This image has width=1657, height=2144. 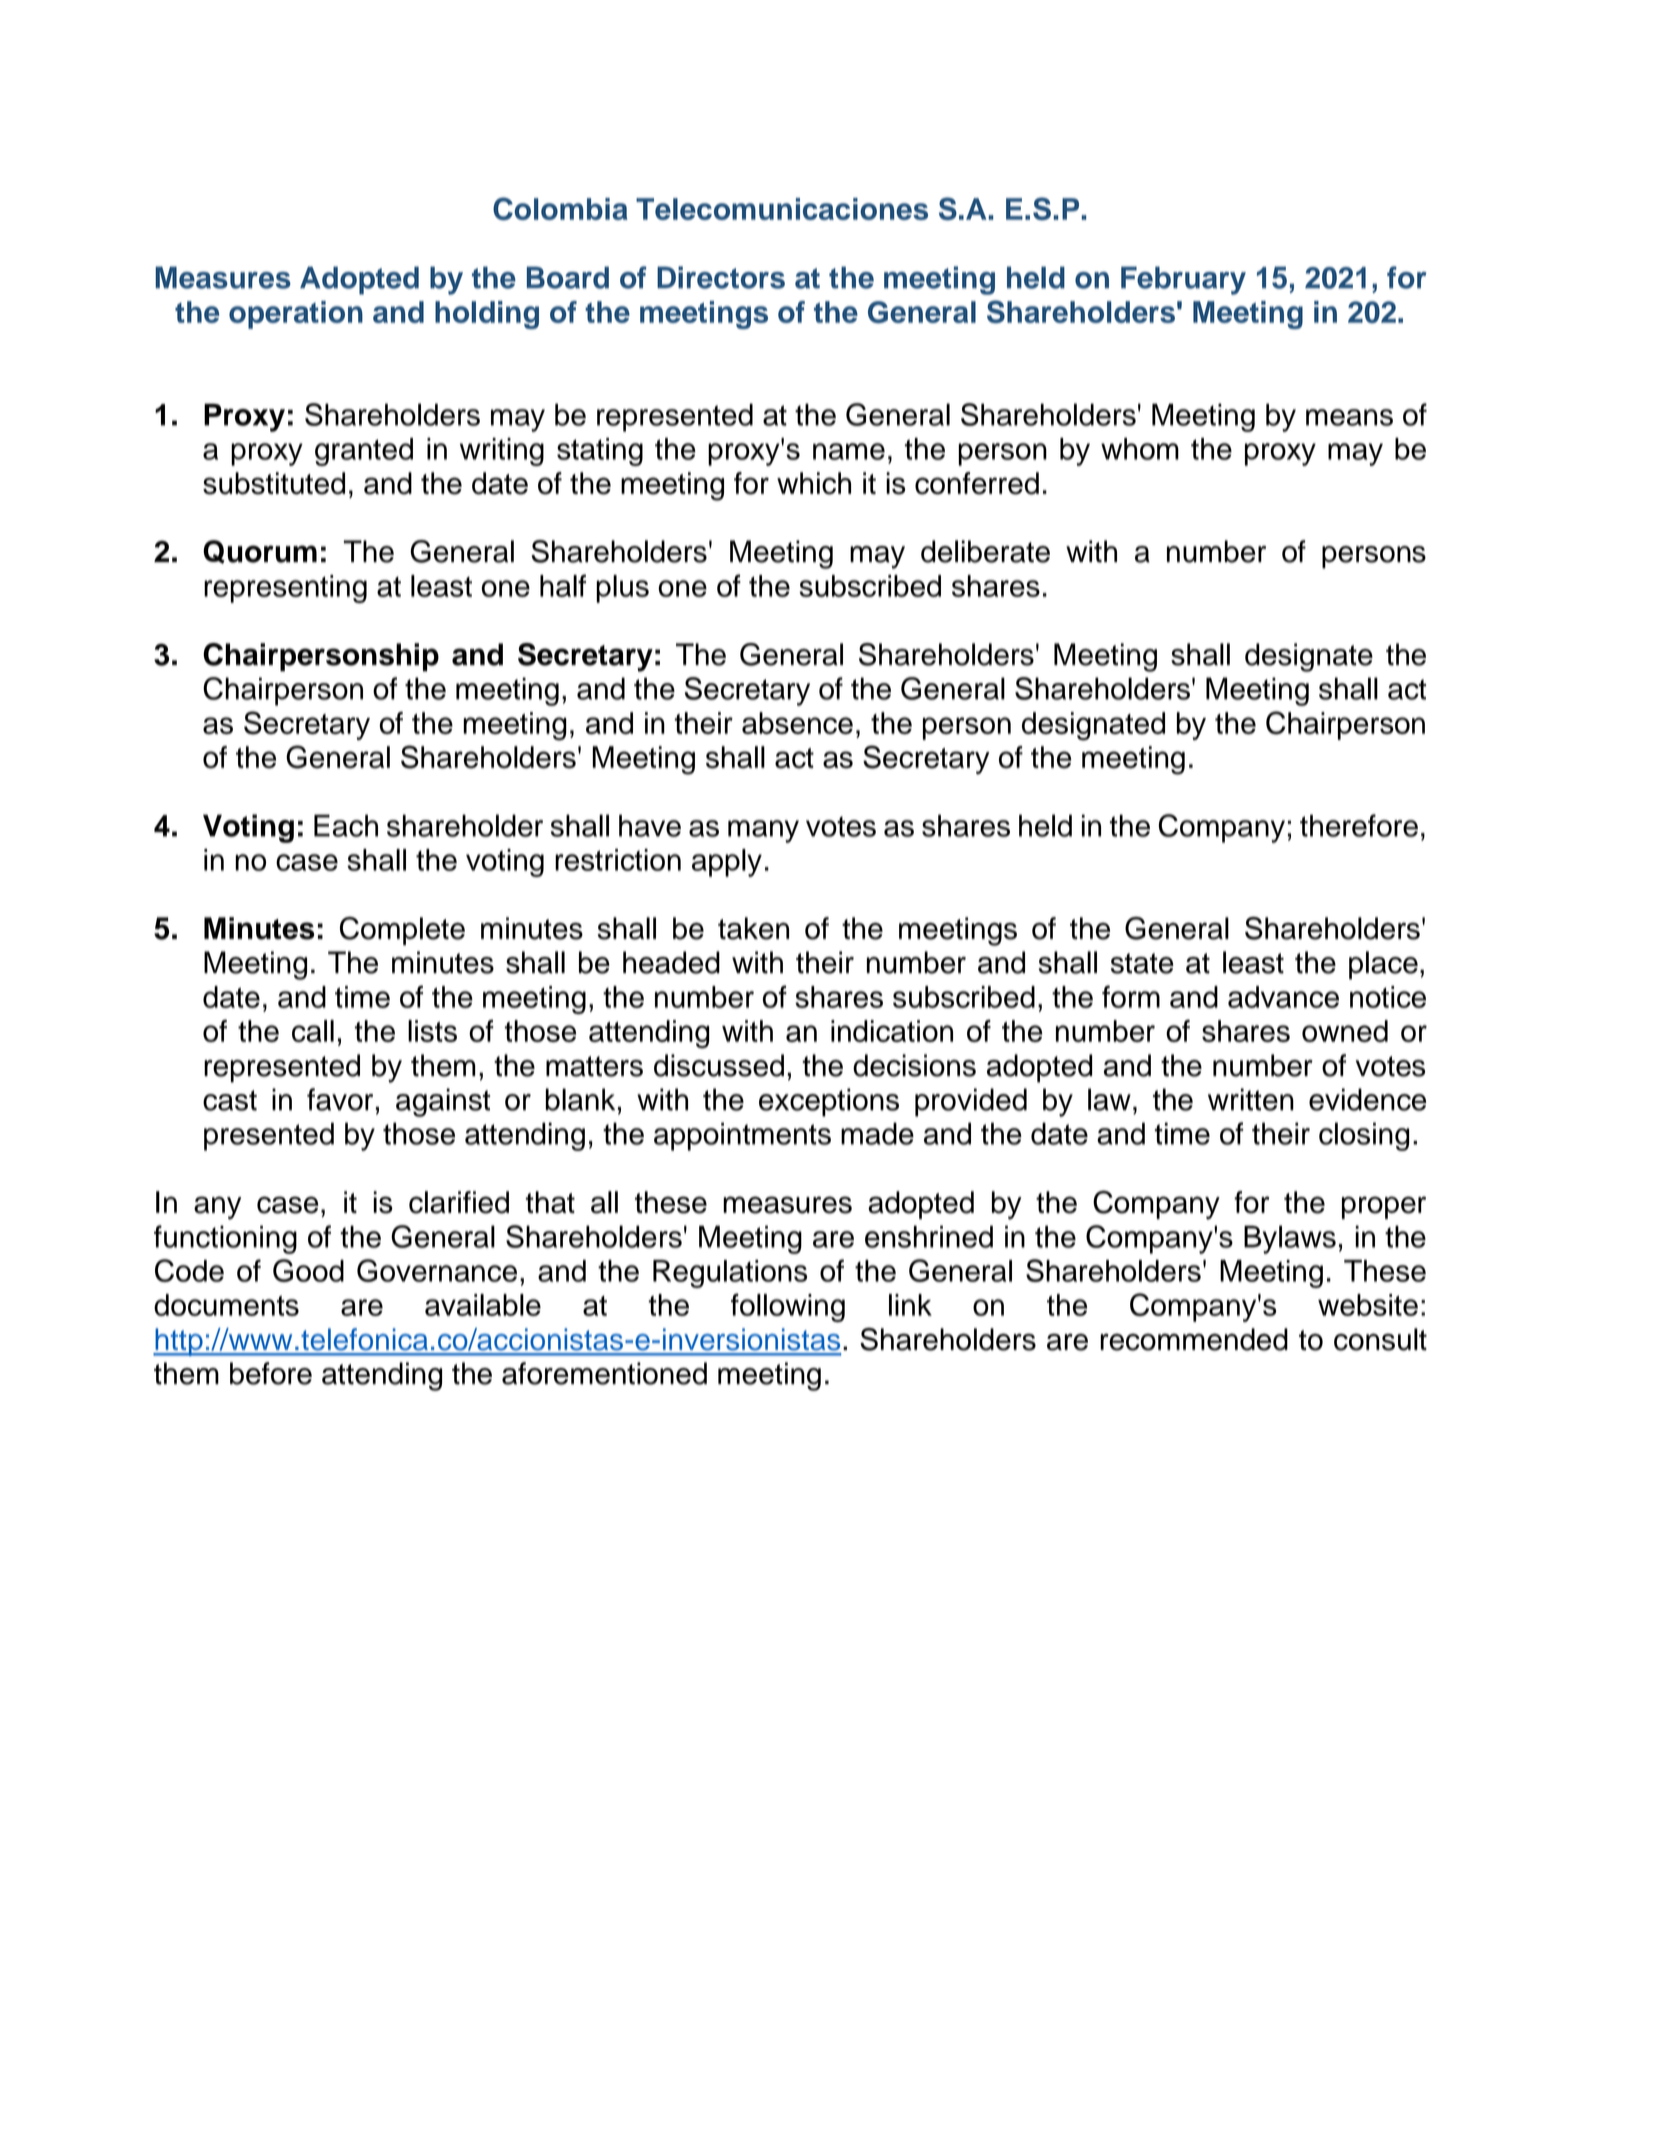 What do you see at coordinates (1183, 280) in the image?
I see `February` at bounding box center [1183, 280].
